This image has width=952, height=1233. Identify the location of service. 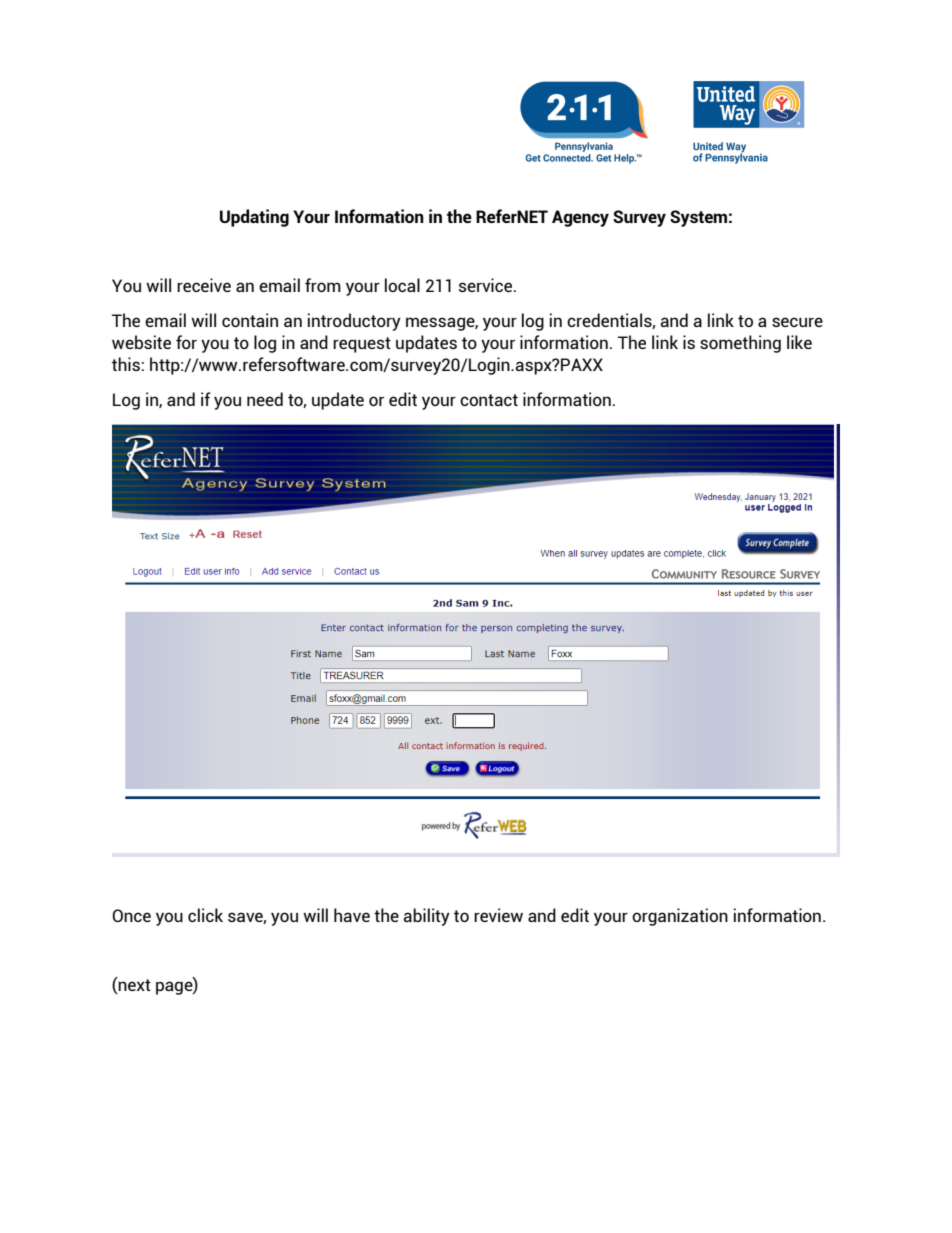
(487, 285).
